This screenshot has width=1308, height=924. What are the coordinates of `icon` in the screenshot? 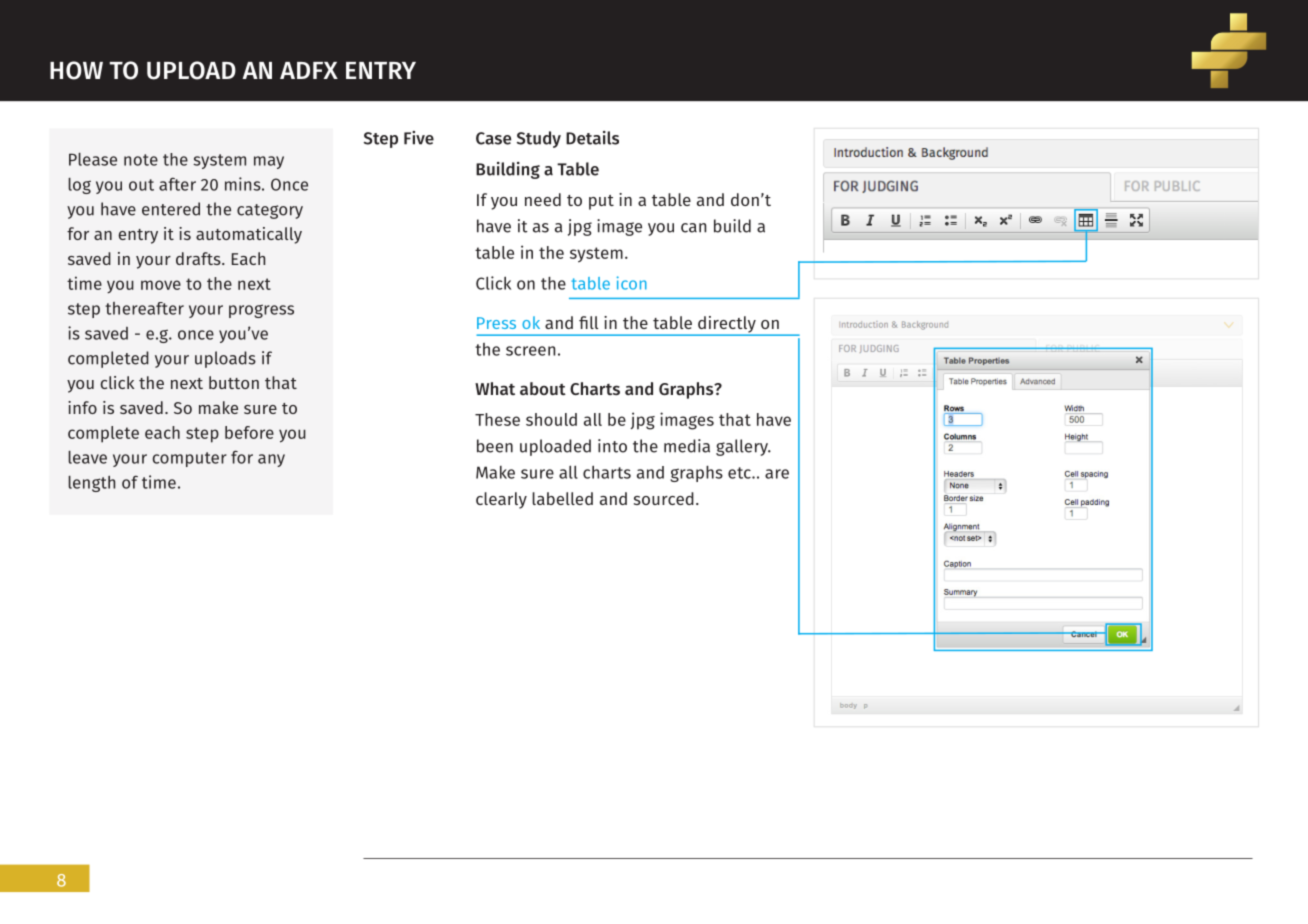 It's located at (632, 283).
